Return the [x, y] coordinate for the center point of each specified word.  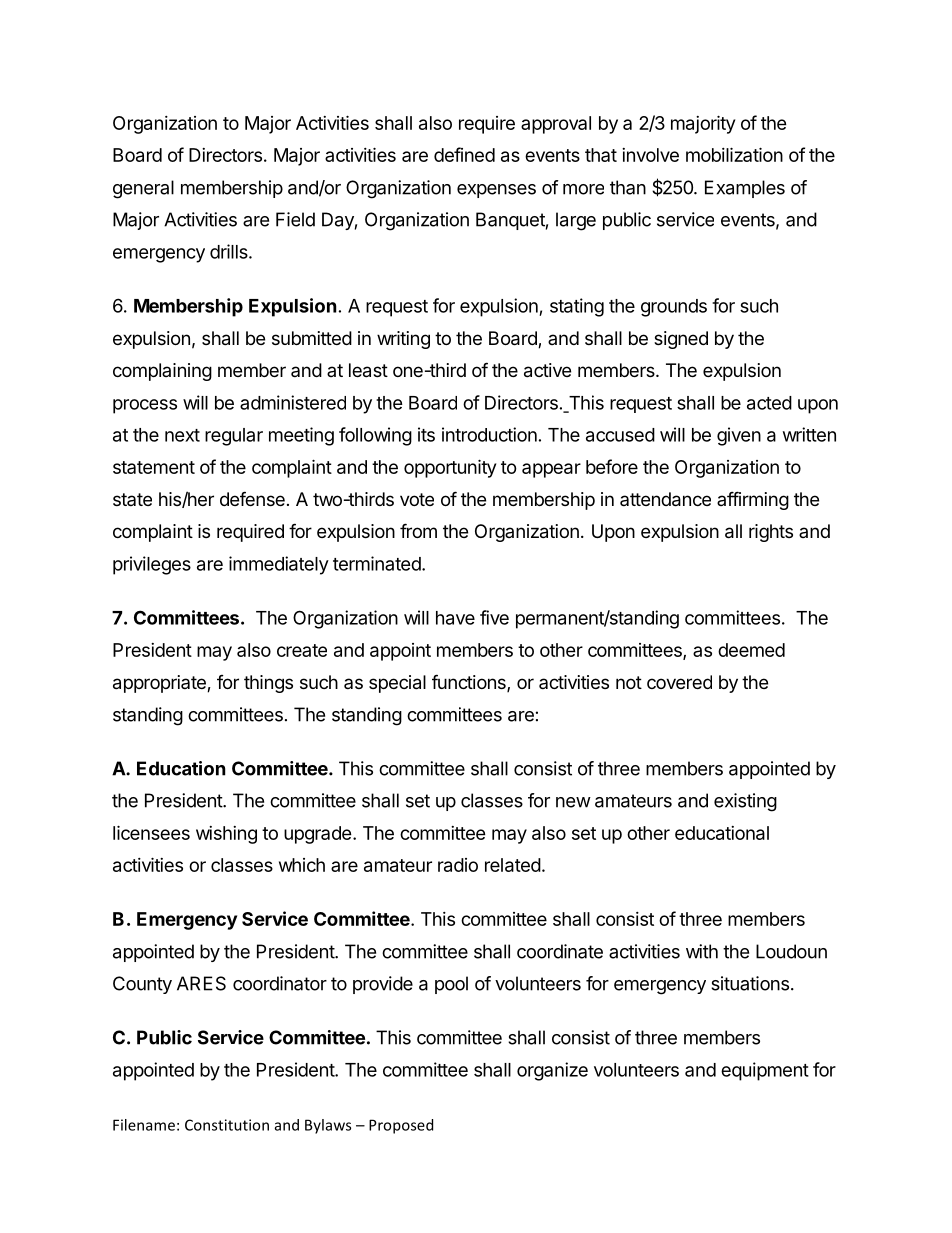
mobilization [734, 154]
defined [464, 154]
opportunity [450, 468]
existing [745, 802]
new [573, 802]
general [143, 189]
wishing [226, 835]
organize [552, 1071]
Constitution [227, 1125]
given [739, 436]
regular [234, 437]
